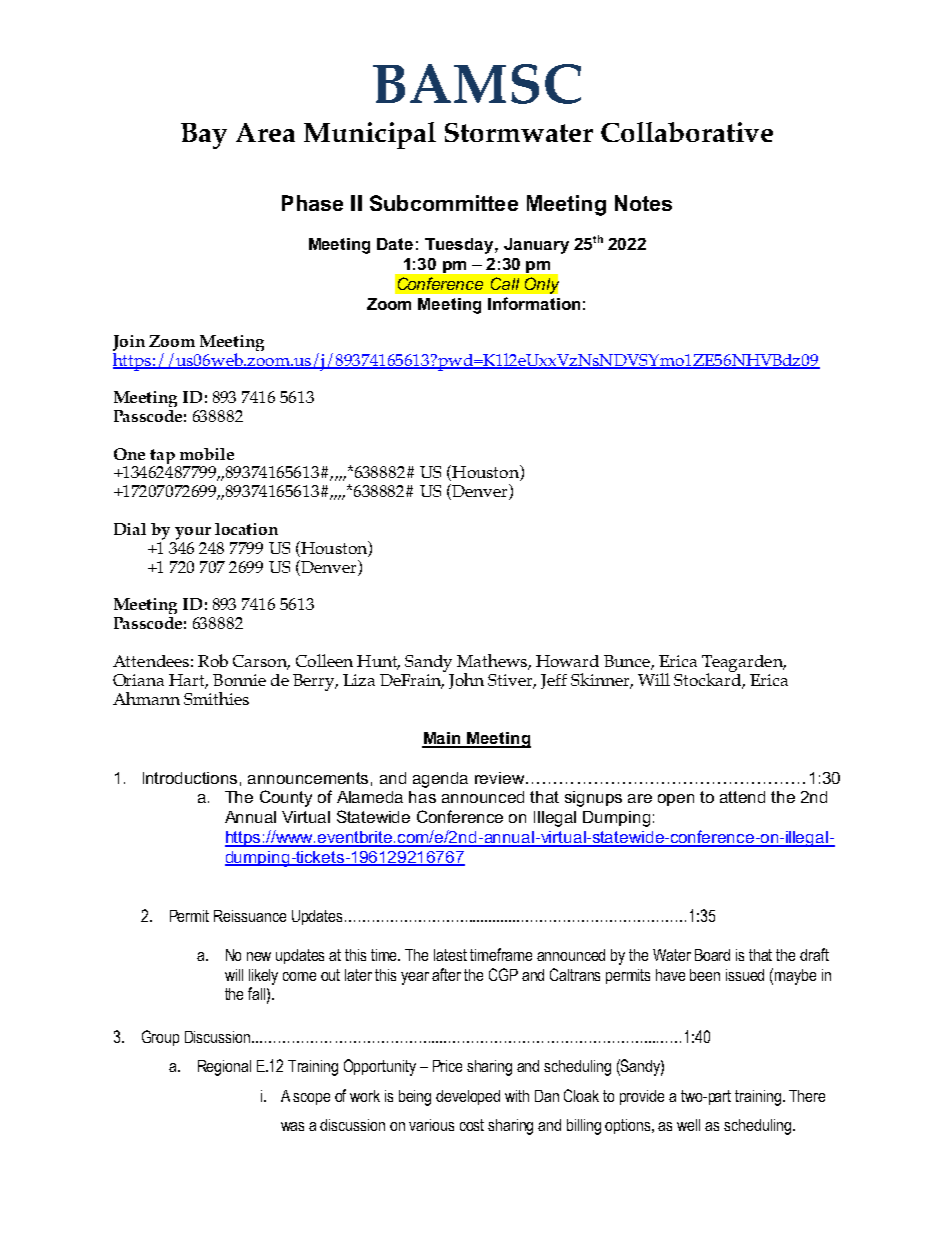 This page has height=1233, width=952. I want to click on Collaborative, so click(687, 132).
